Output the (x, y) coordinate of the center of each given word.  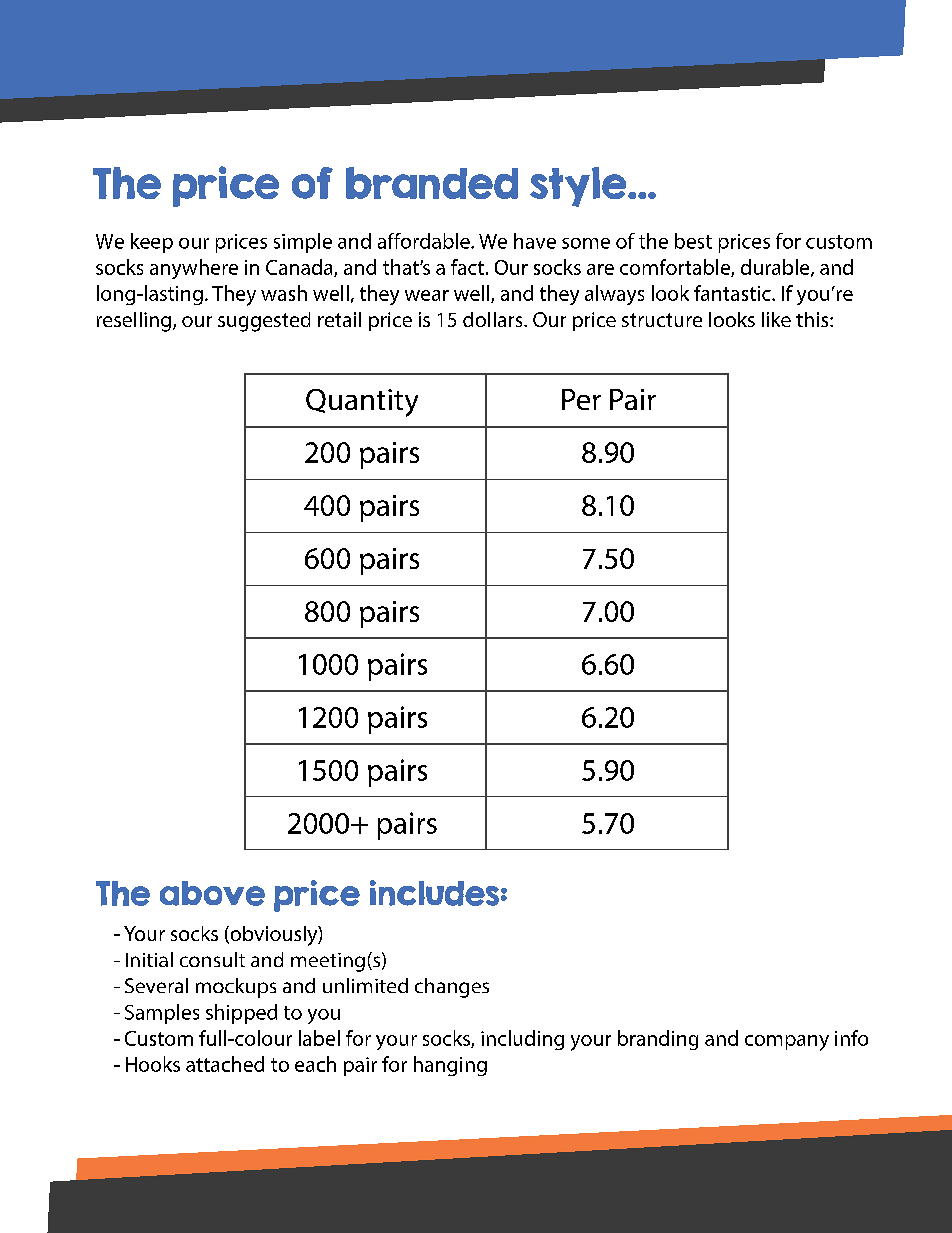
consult (212, 959)
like (776, 319)
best (693, 241)
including (522, 1040)
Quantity (362, 403)
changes (452, 988)
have (535, 241)
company (787, 1043)
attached (225, 1064)
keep (152, 243)
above (212, 893)
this (813, 319)
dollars (494, 319)
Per (581, 399)
